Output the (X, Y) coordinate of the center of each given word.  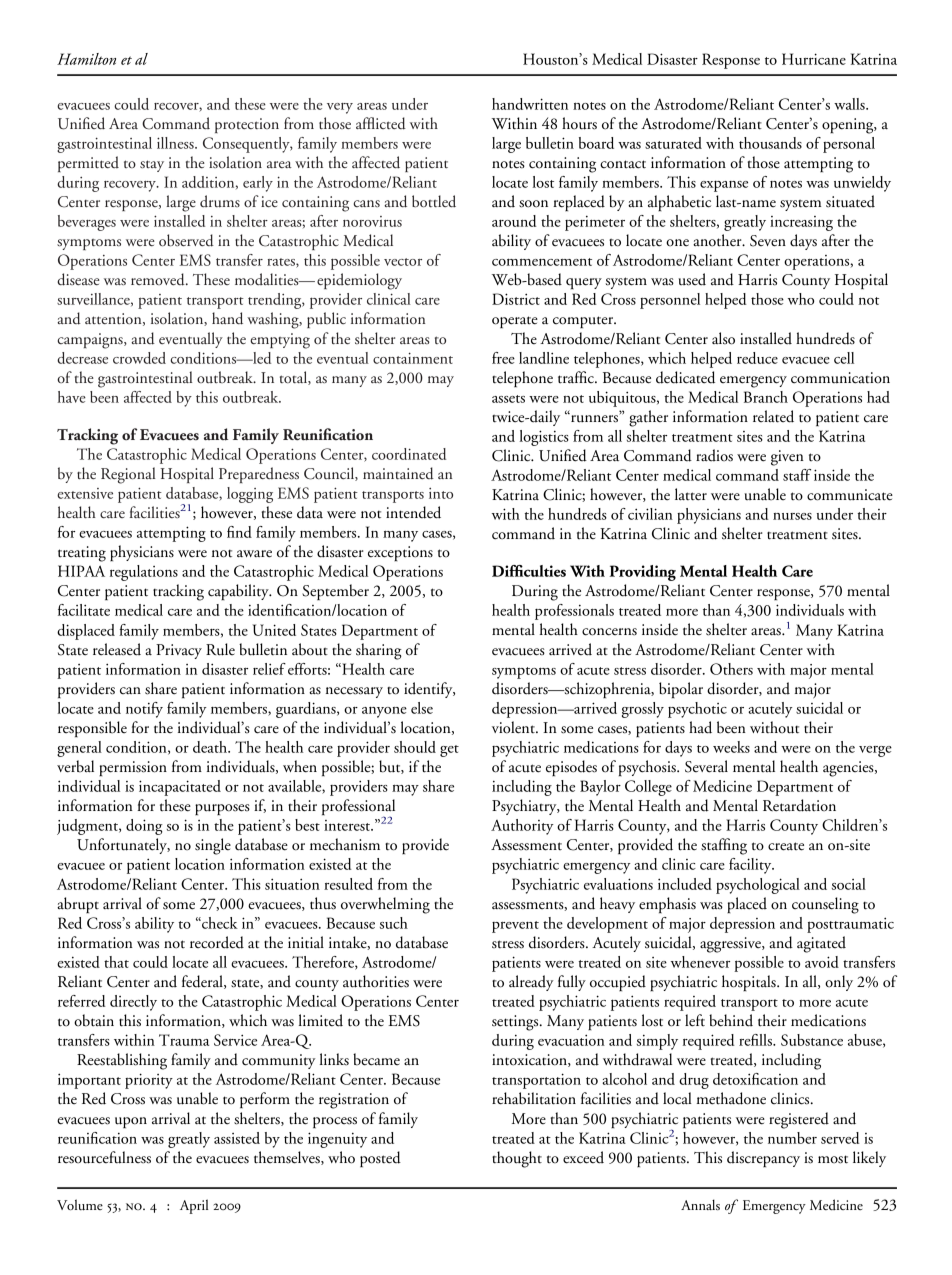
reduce (757, 358)
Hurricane (814, 59)
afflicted (381, 123)
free (503, 358)
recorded (217, 942)
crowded (139, 358)
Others (731, 669)
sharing (379, 651)
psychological (758, 886)
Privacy (179, 651)
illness (176, 143)
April (194, 1206)
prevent (515, 927)
